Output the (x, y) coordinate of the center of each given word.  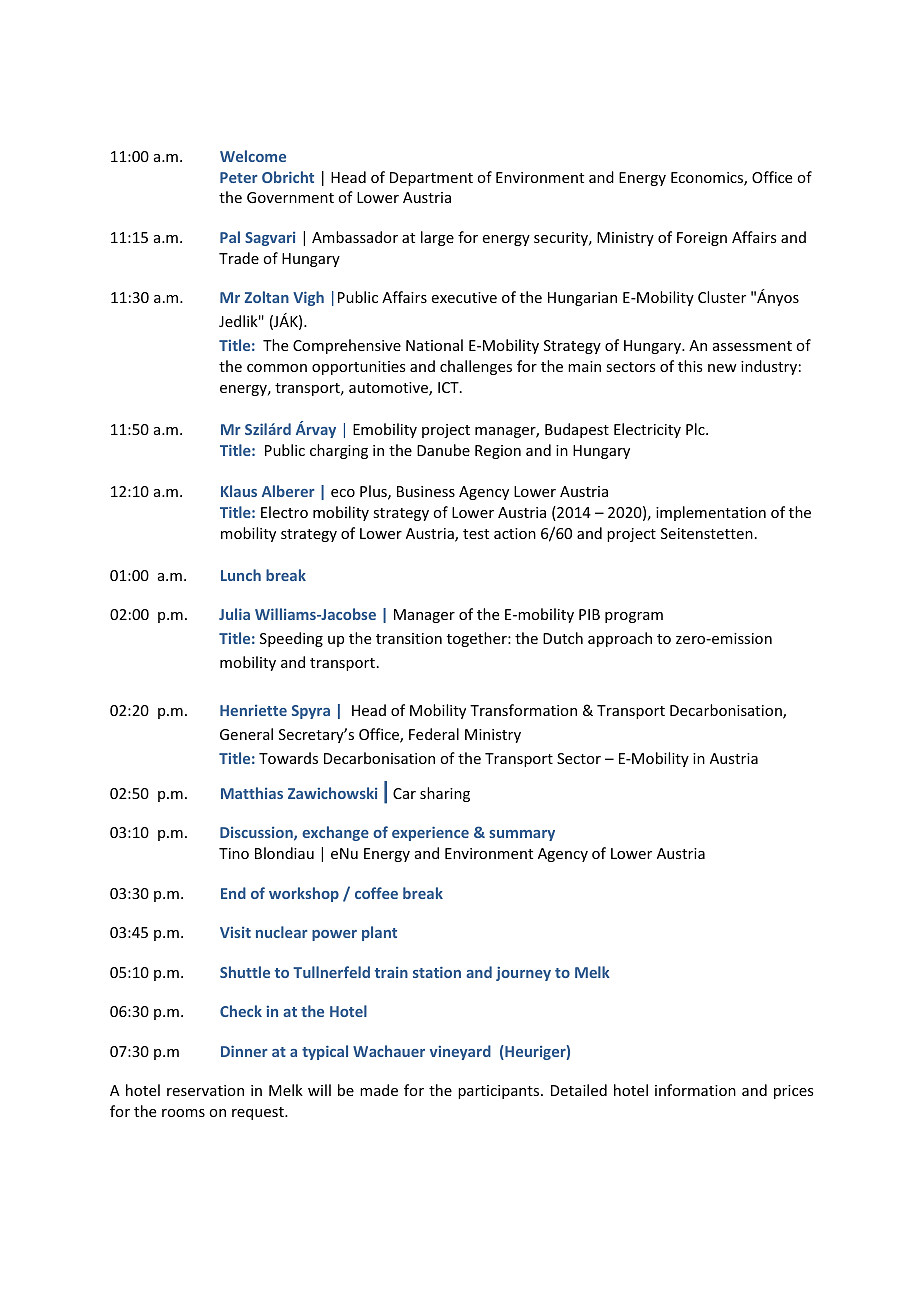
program (634, 617)
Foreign (702, 239)
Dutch (563, 638)
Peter (239, 177)
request (259, 1113)
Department (431, 179)
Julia (234, 614)
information (695, 1090)
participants (500, 1092)
